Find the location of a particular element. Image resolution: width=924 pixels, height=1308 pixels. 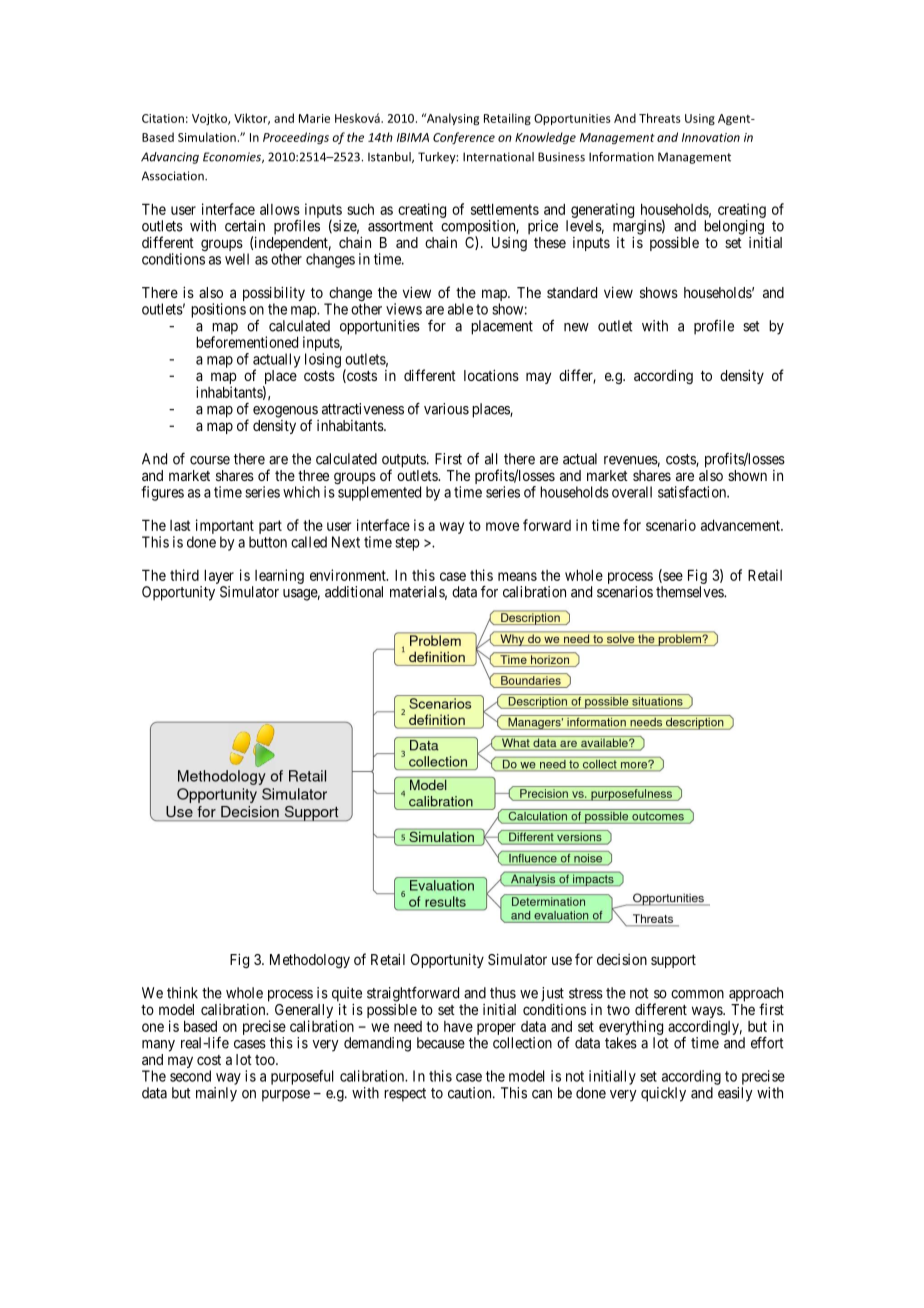

themselves is located at coordinates (690, 592).
